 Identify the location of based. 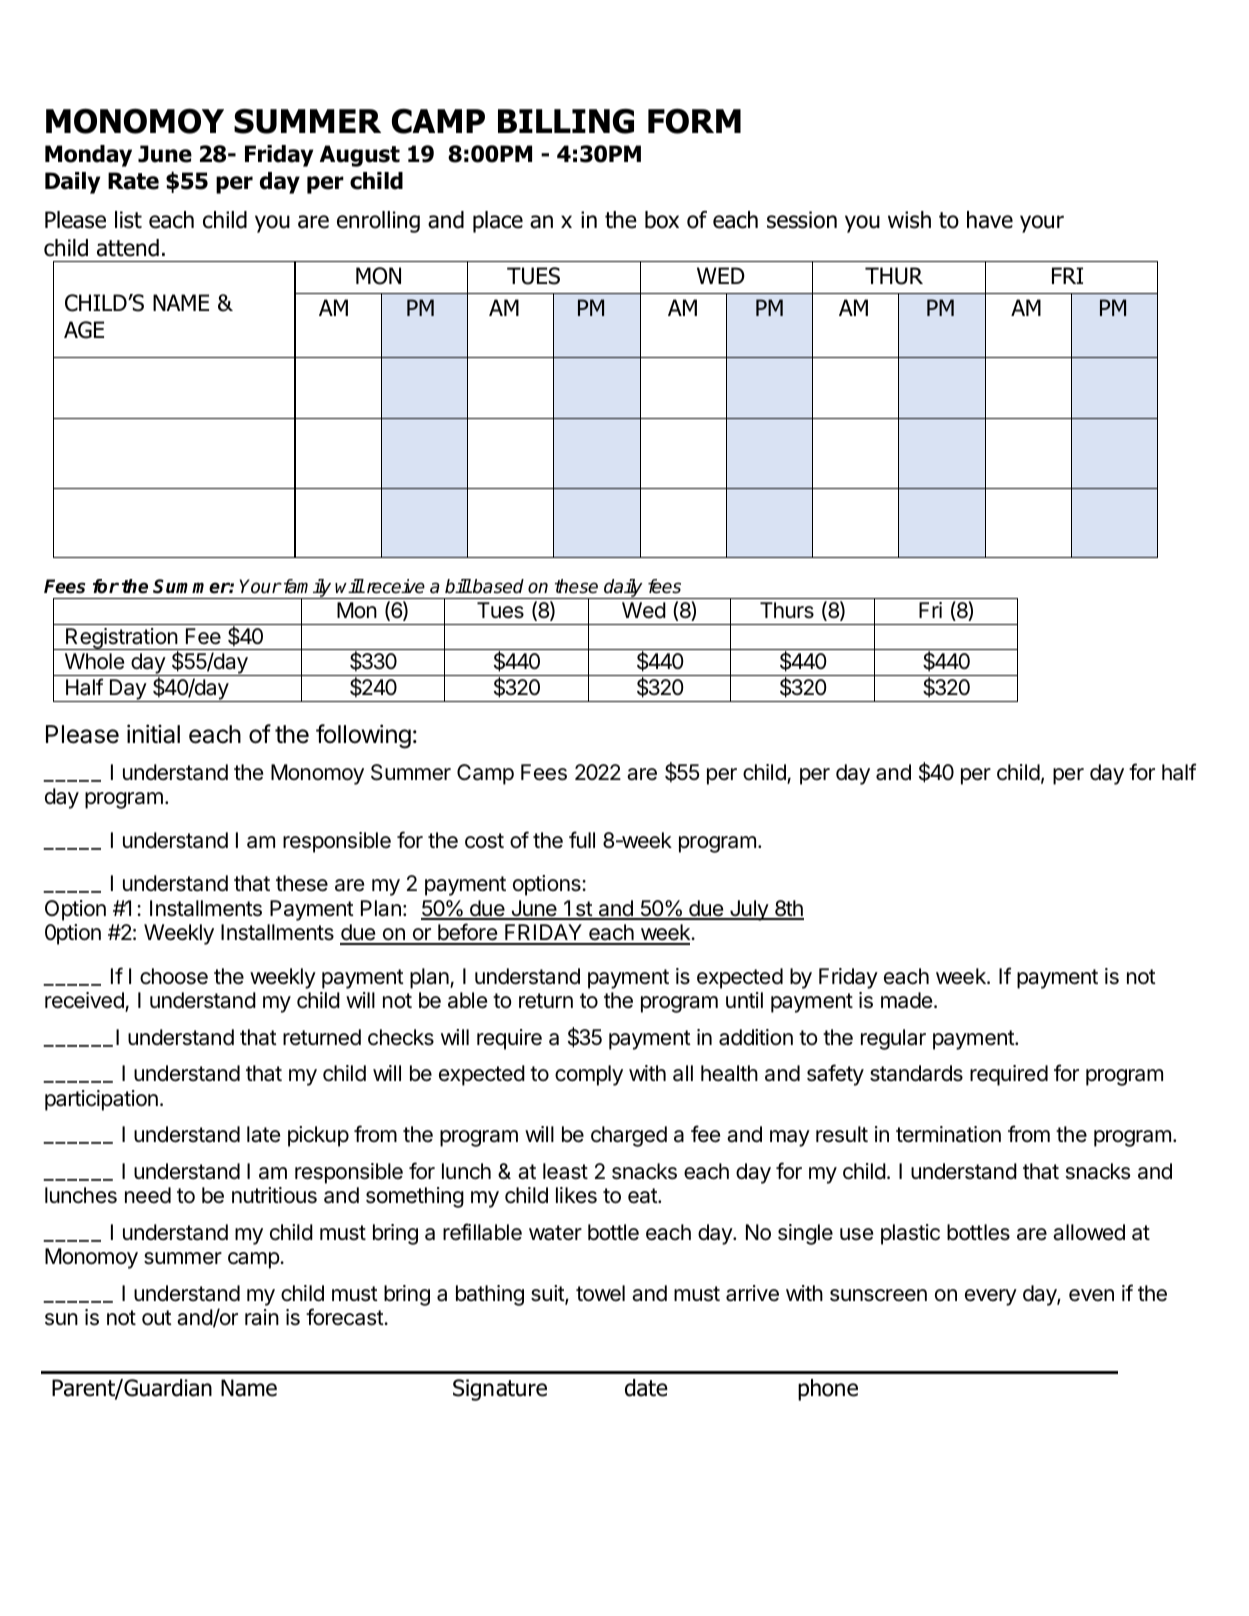
(497, 586).
